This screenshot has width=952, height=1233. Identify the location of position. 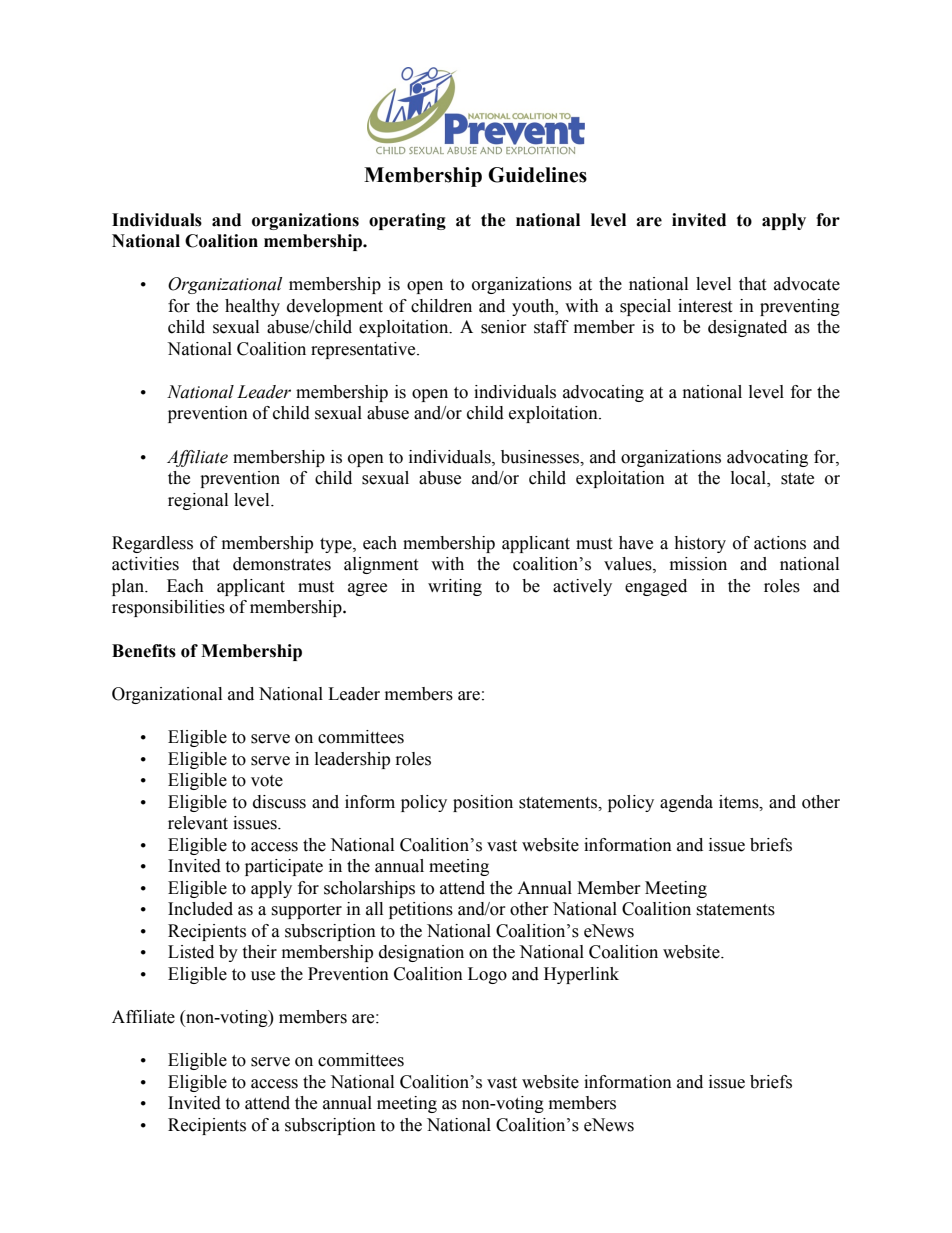
(483, 803).
